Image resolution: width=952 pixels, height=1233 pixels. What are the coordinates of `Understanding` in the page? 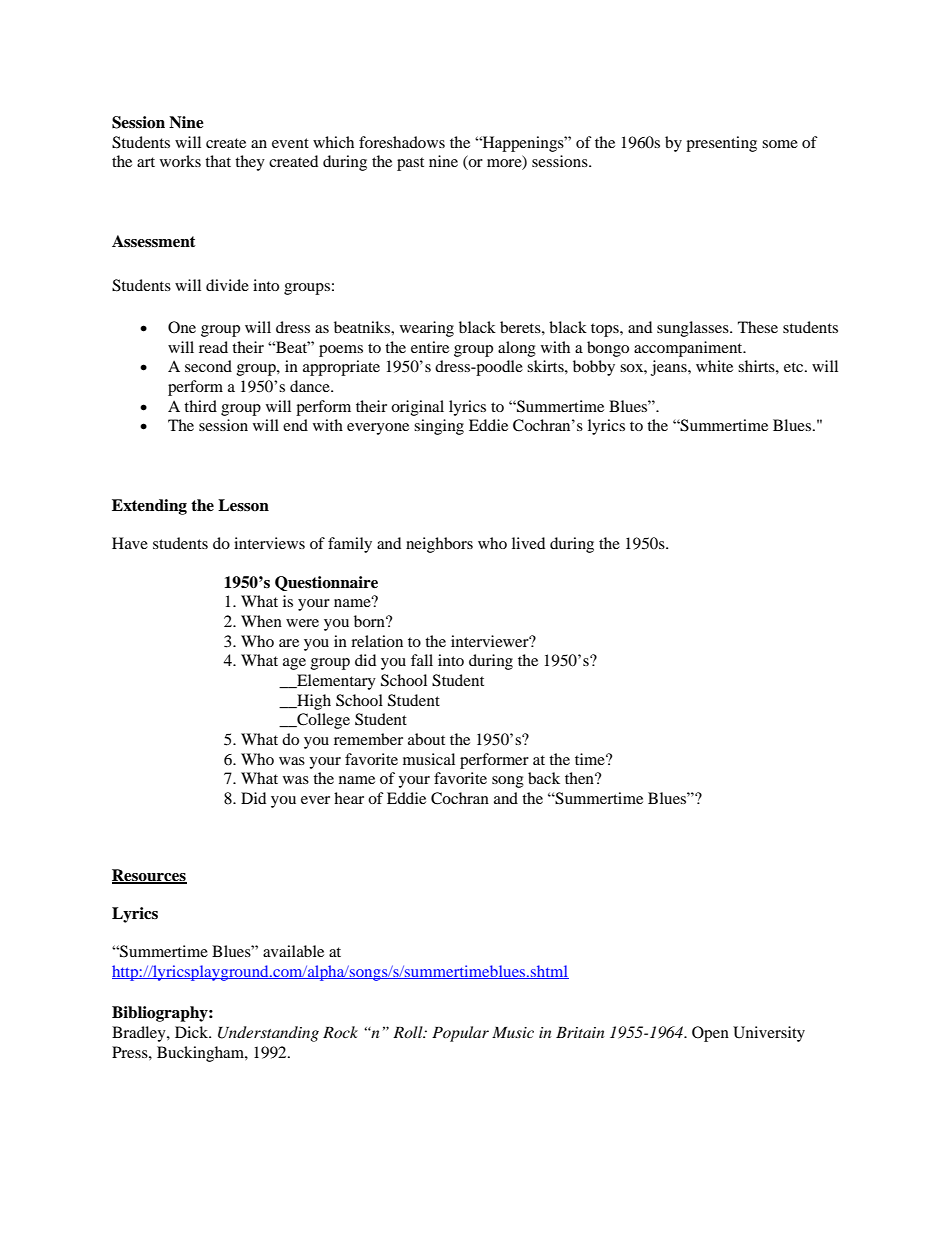 It's located at (268, 1034).
